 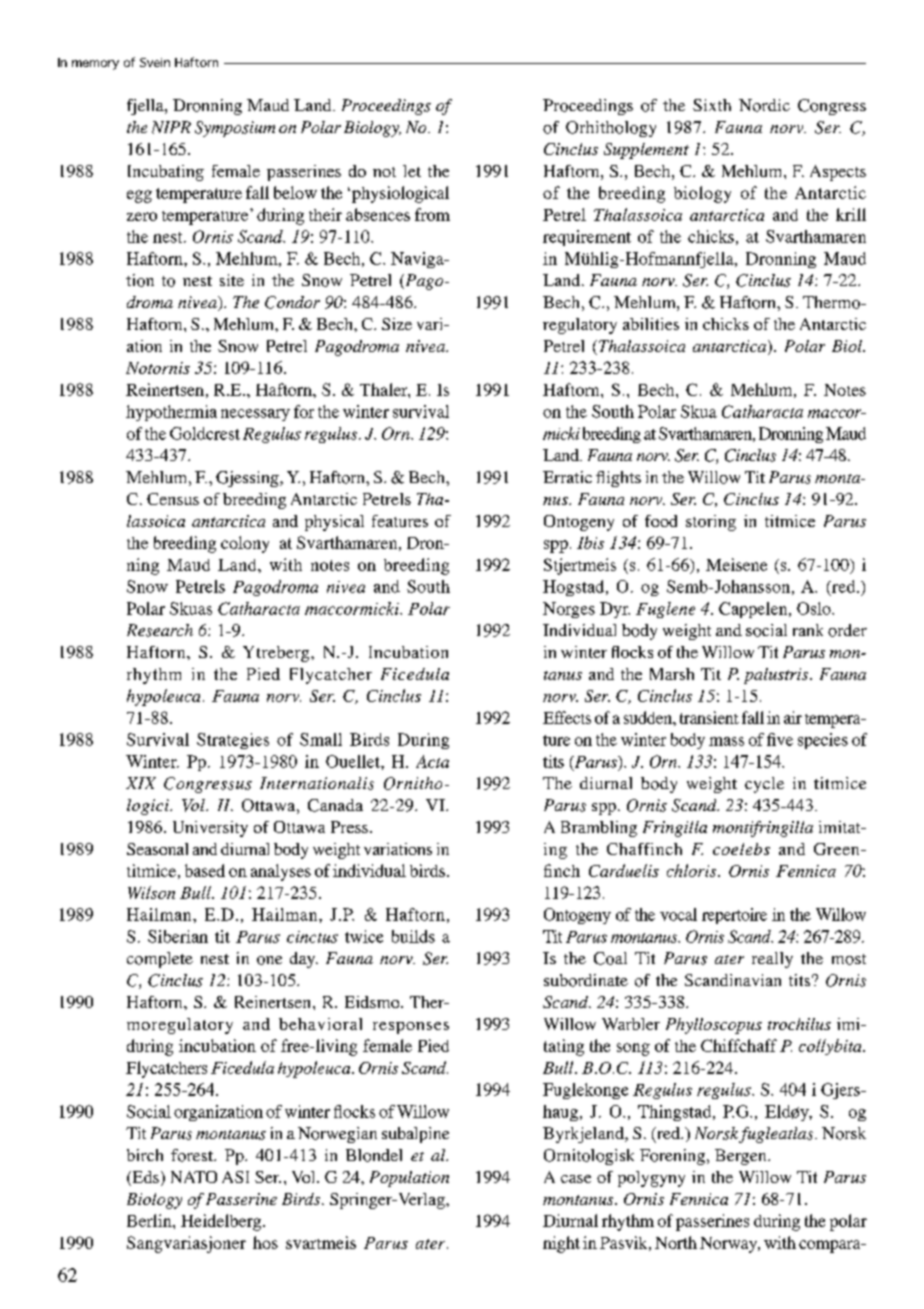 What do you see at coordinates (155, 62) in the document?
I see `Svein` at bounding box center [155, 62].
